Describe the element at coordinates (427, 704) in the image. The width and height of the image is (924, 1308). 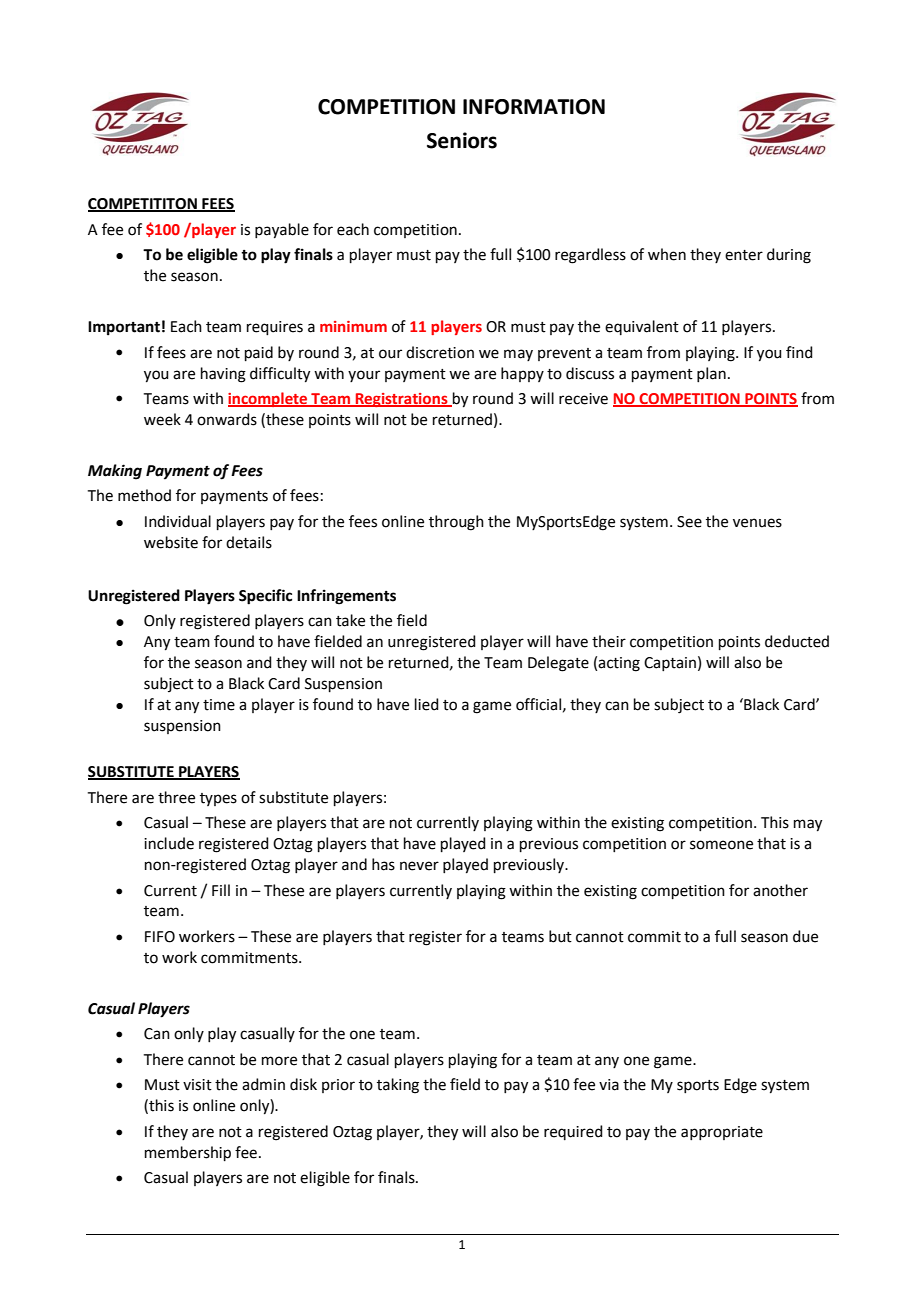
I see `lied` at that location.
